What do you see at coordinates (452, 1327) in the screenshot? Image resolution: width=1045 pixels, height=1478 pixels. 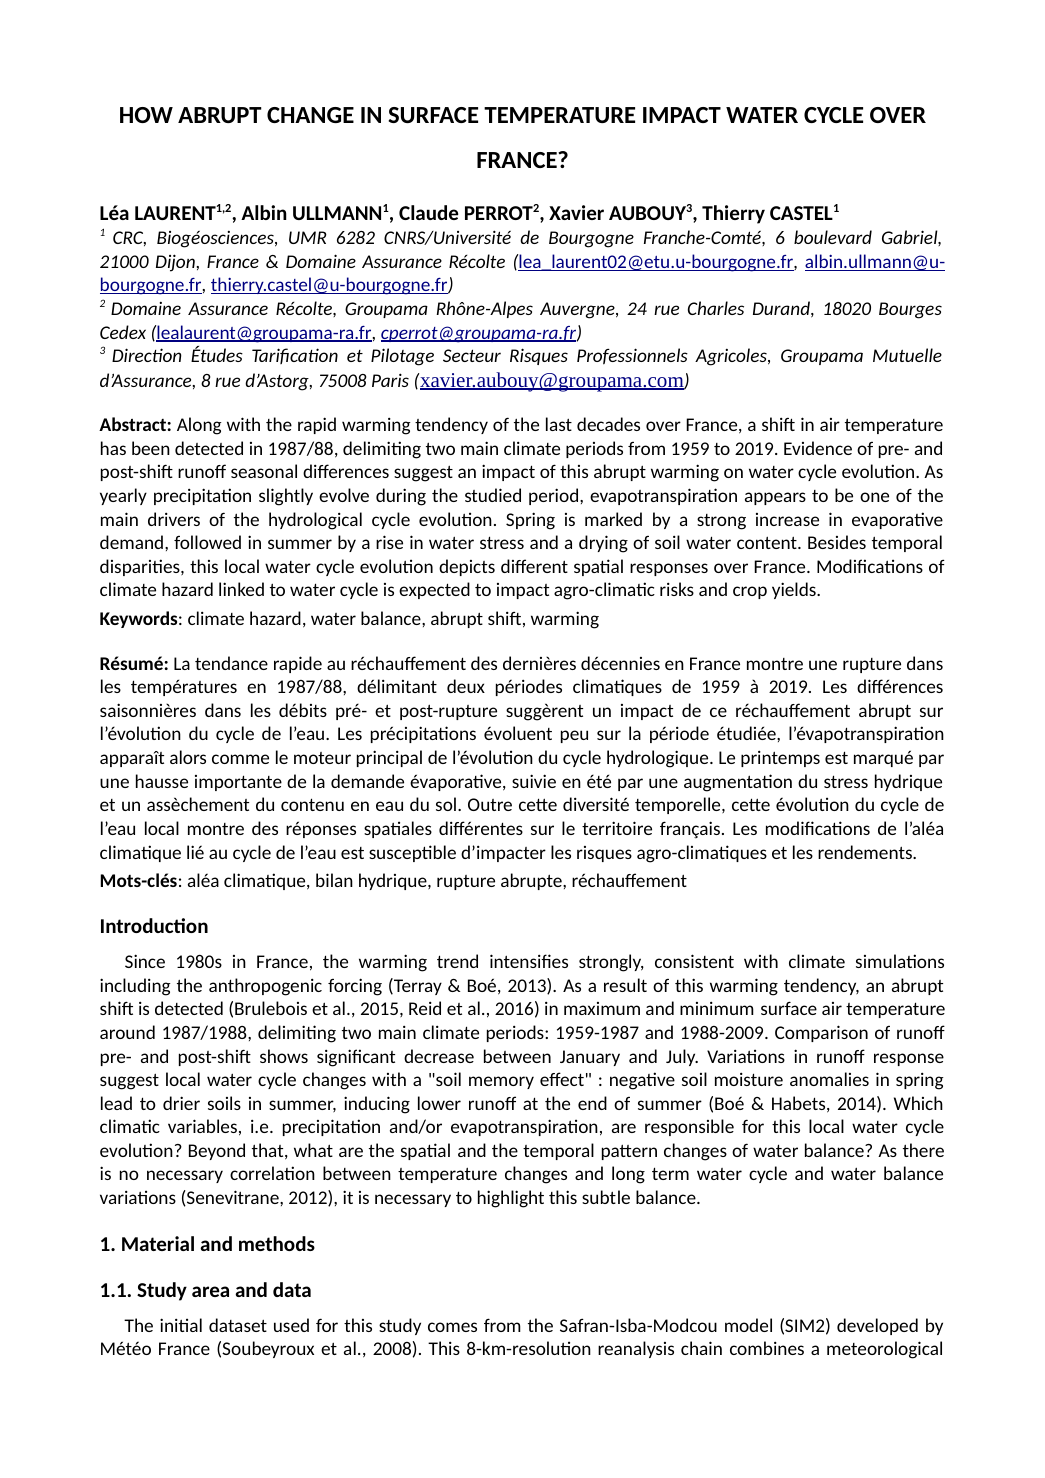 I see `comes` at bounding box center [452, 1327].
